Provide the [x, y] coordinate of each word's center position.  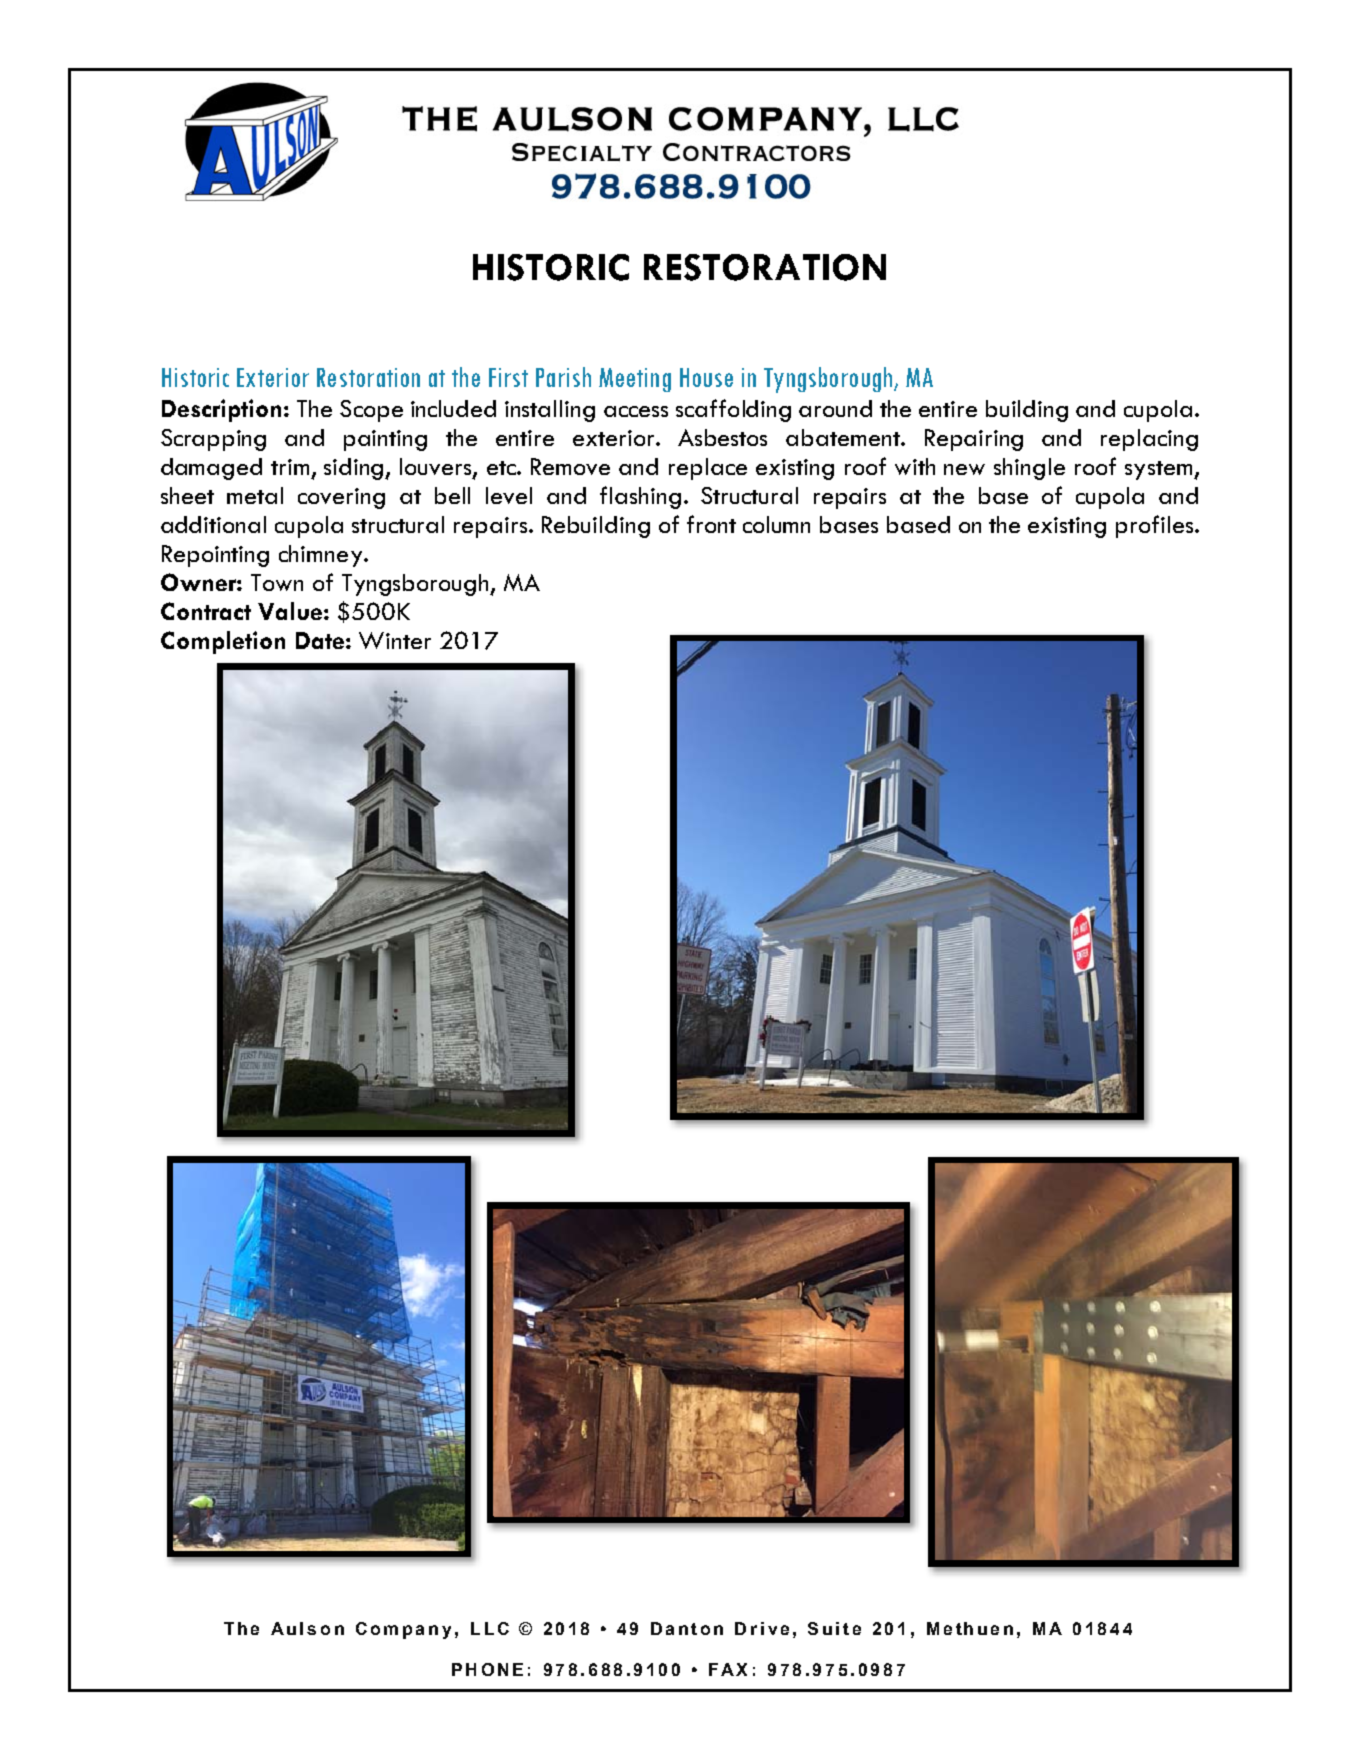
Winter [395, 640]
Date [320, 640]
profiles [1156, 526]
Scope [371, 411]
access [636, 411]
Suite [834, 1628]
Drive [762, 1628]
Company [403, 1630]
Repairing [974, 440]
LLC [490, 1628]
